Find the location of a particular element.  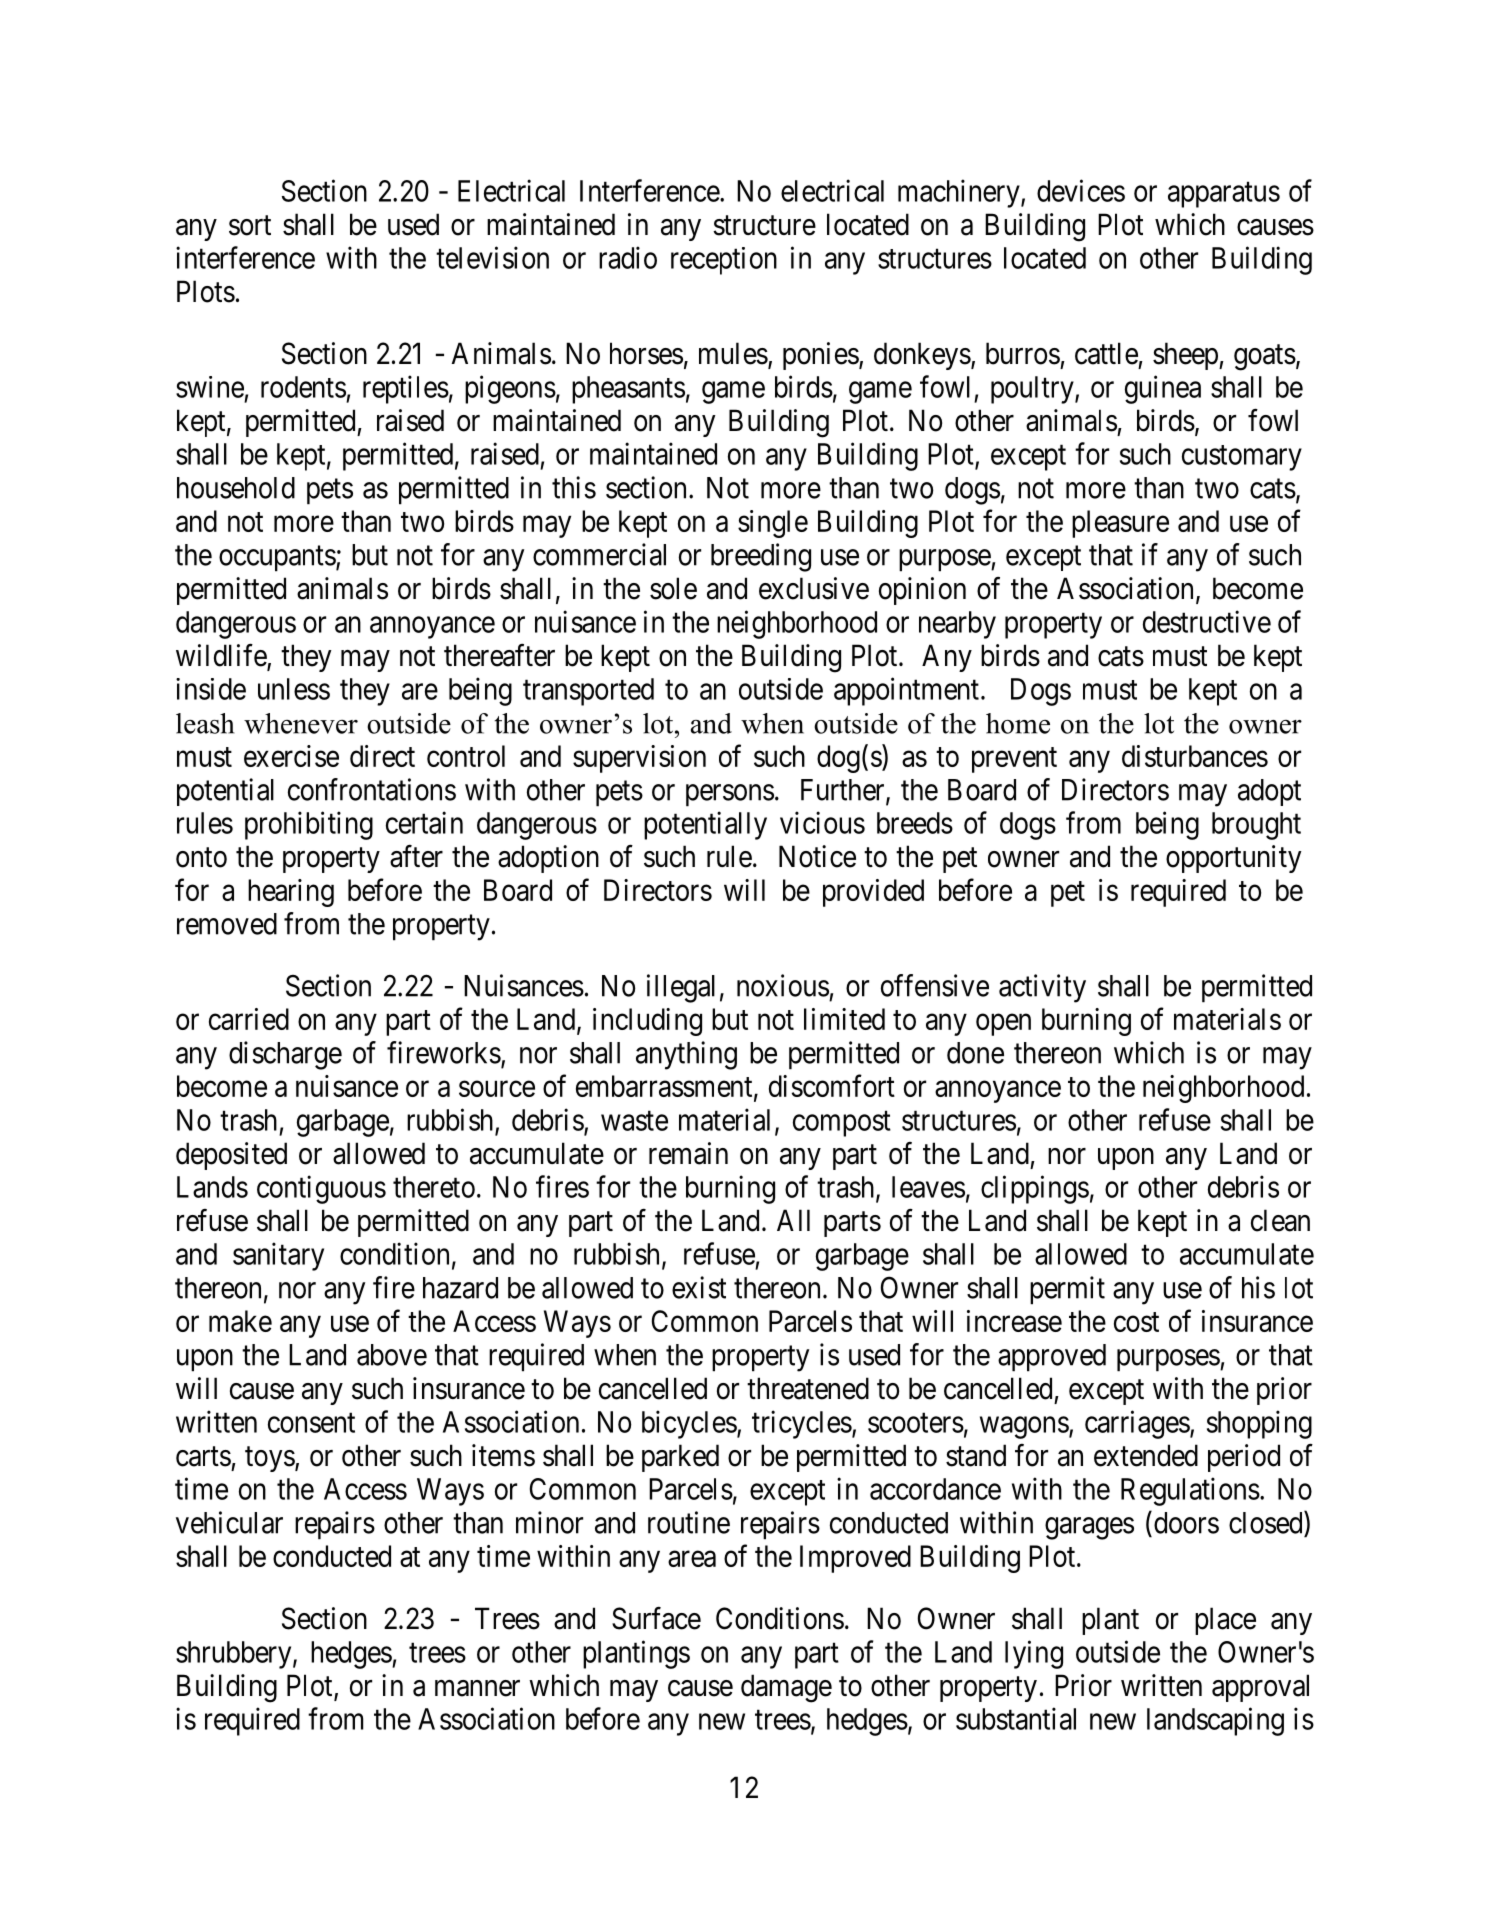

hearing is located at coordinates (291, 893).
